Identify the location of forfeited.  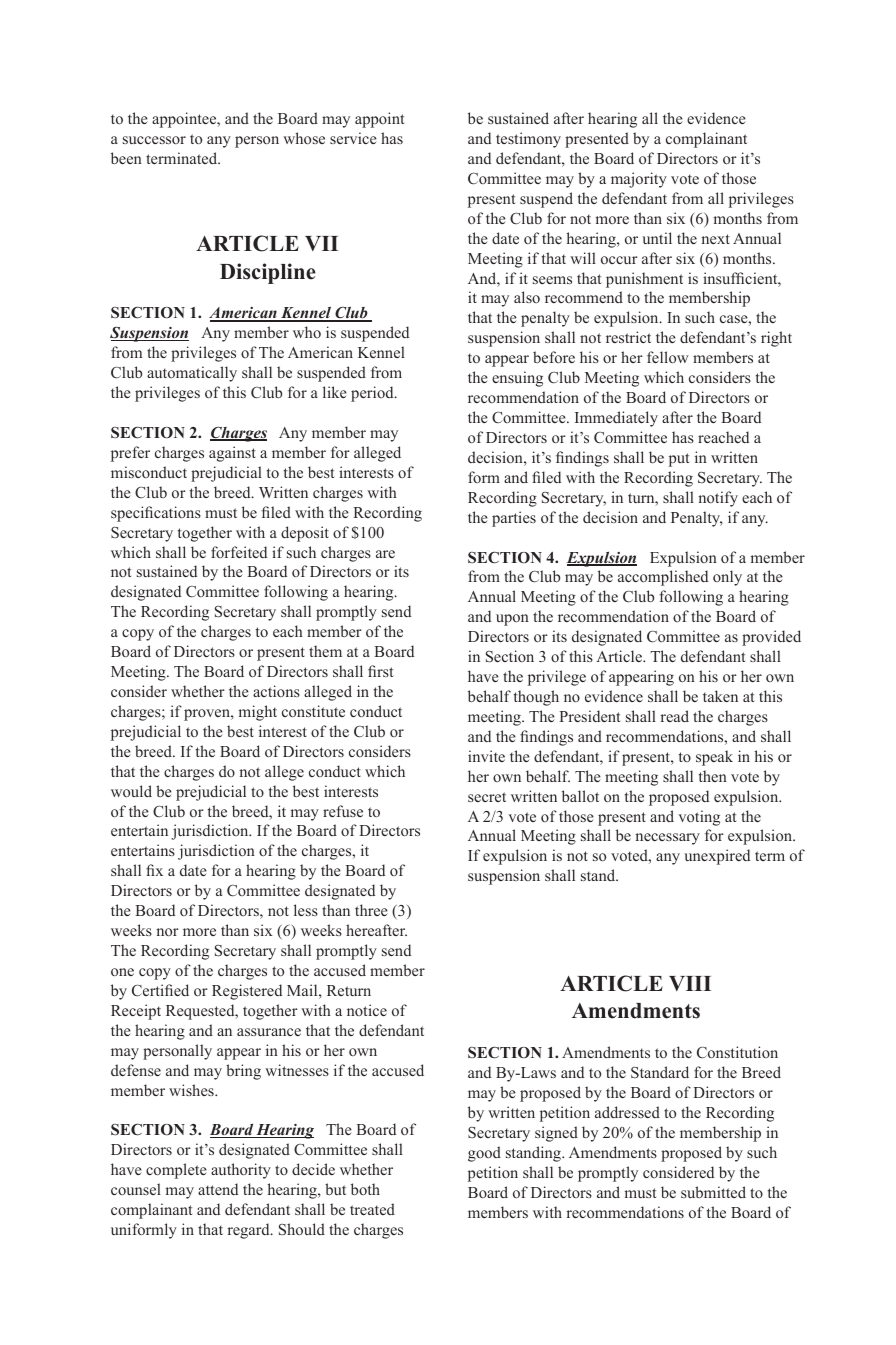
(239, 552).
